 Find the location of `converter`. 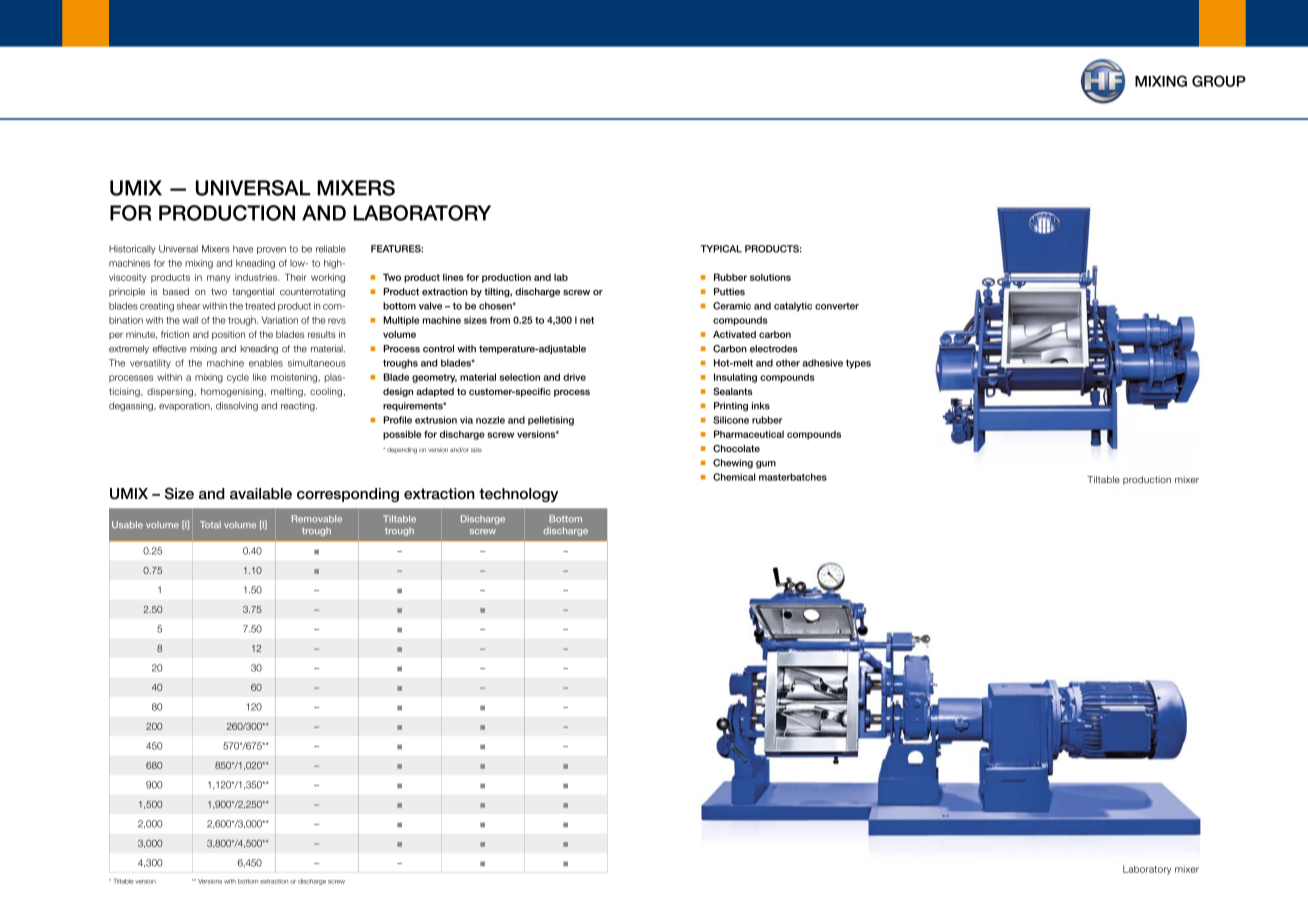

converter is located at coordinates (837, 306).
